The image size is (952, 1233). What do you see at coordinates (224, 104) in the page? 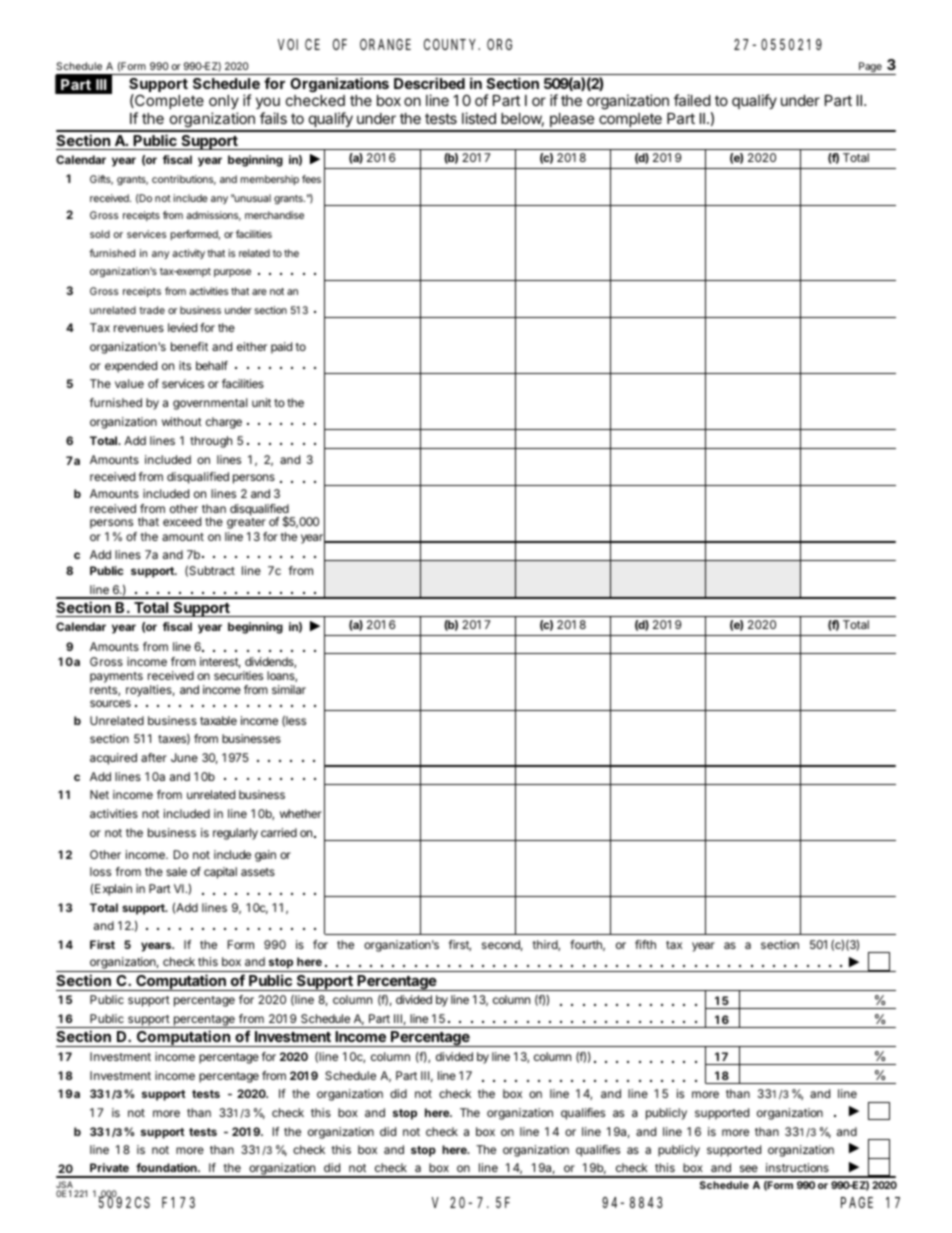
I see `only` at bounding box center [224, 104].
